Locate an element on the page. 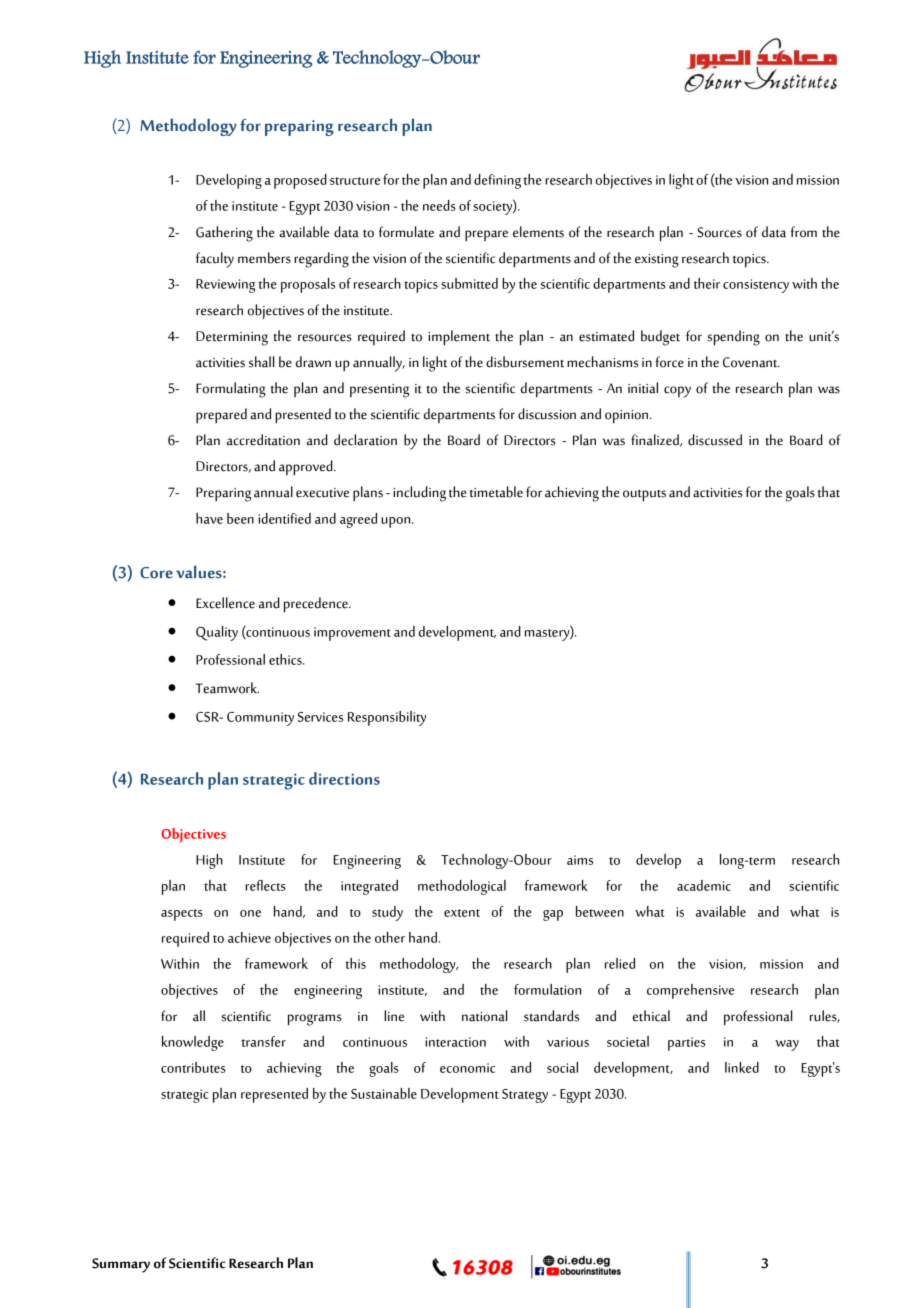  Teamwork is located at coordinates (227, 688).
